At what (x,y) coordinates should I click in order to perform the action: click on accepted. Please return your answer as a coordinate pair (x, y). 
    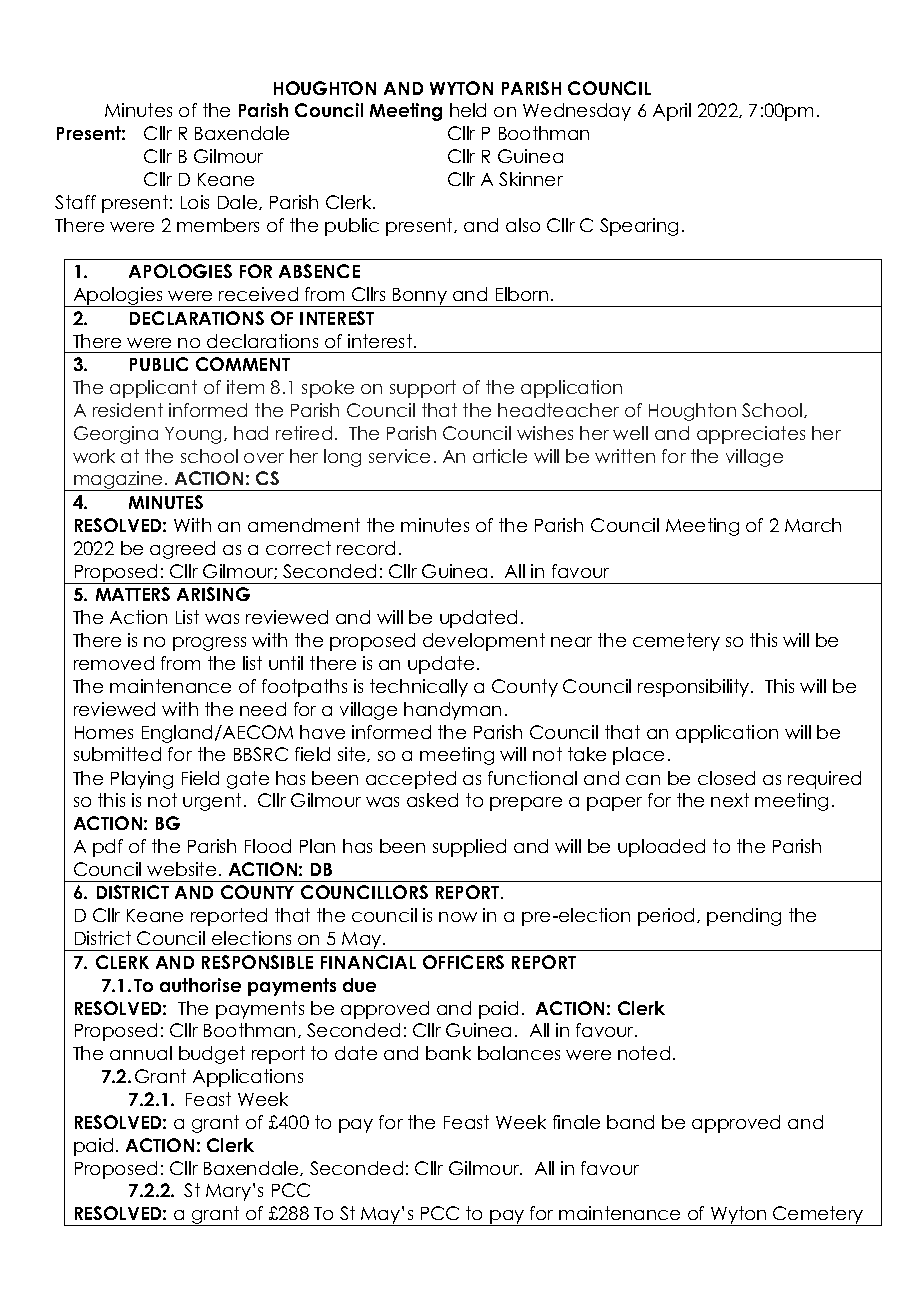
    Looking at the image, I should click on (411, 780).
